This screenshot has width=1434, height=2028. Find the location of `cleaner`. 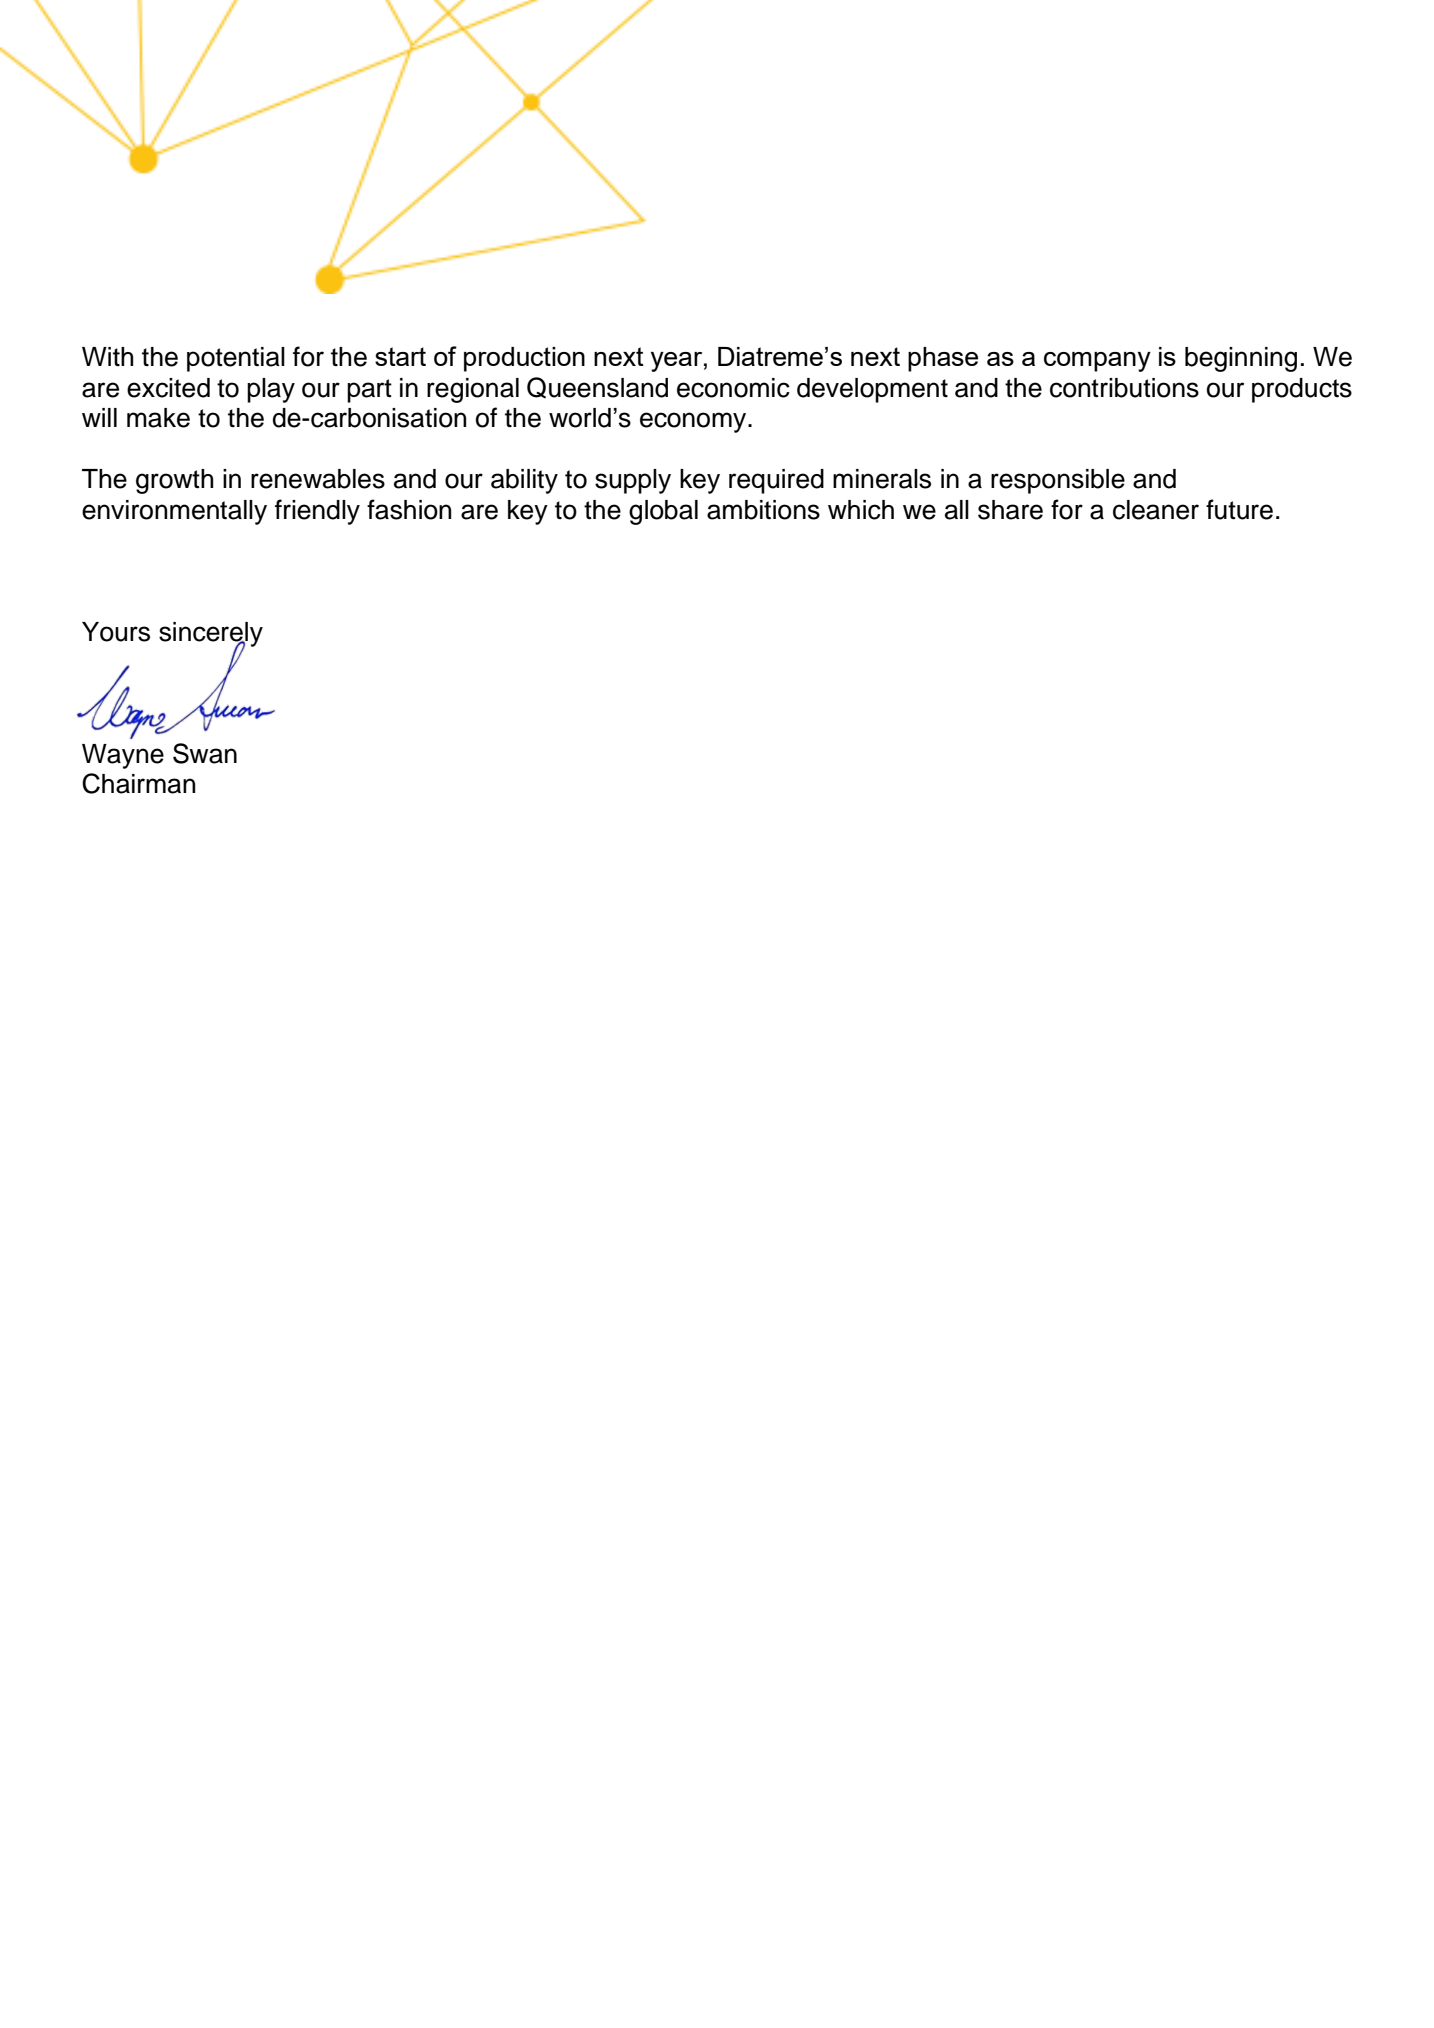

cleaner is located at coordinates (1156, 510).
